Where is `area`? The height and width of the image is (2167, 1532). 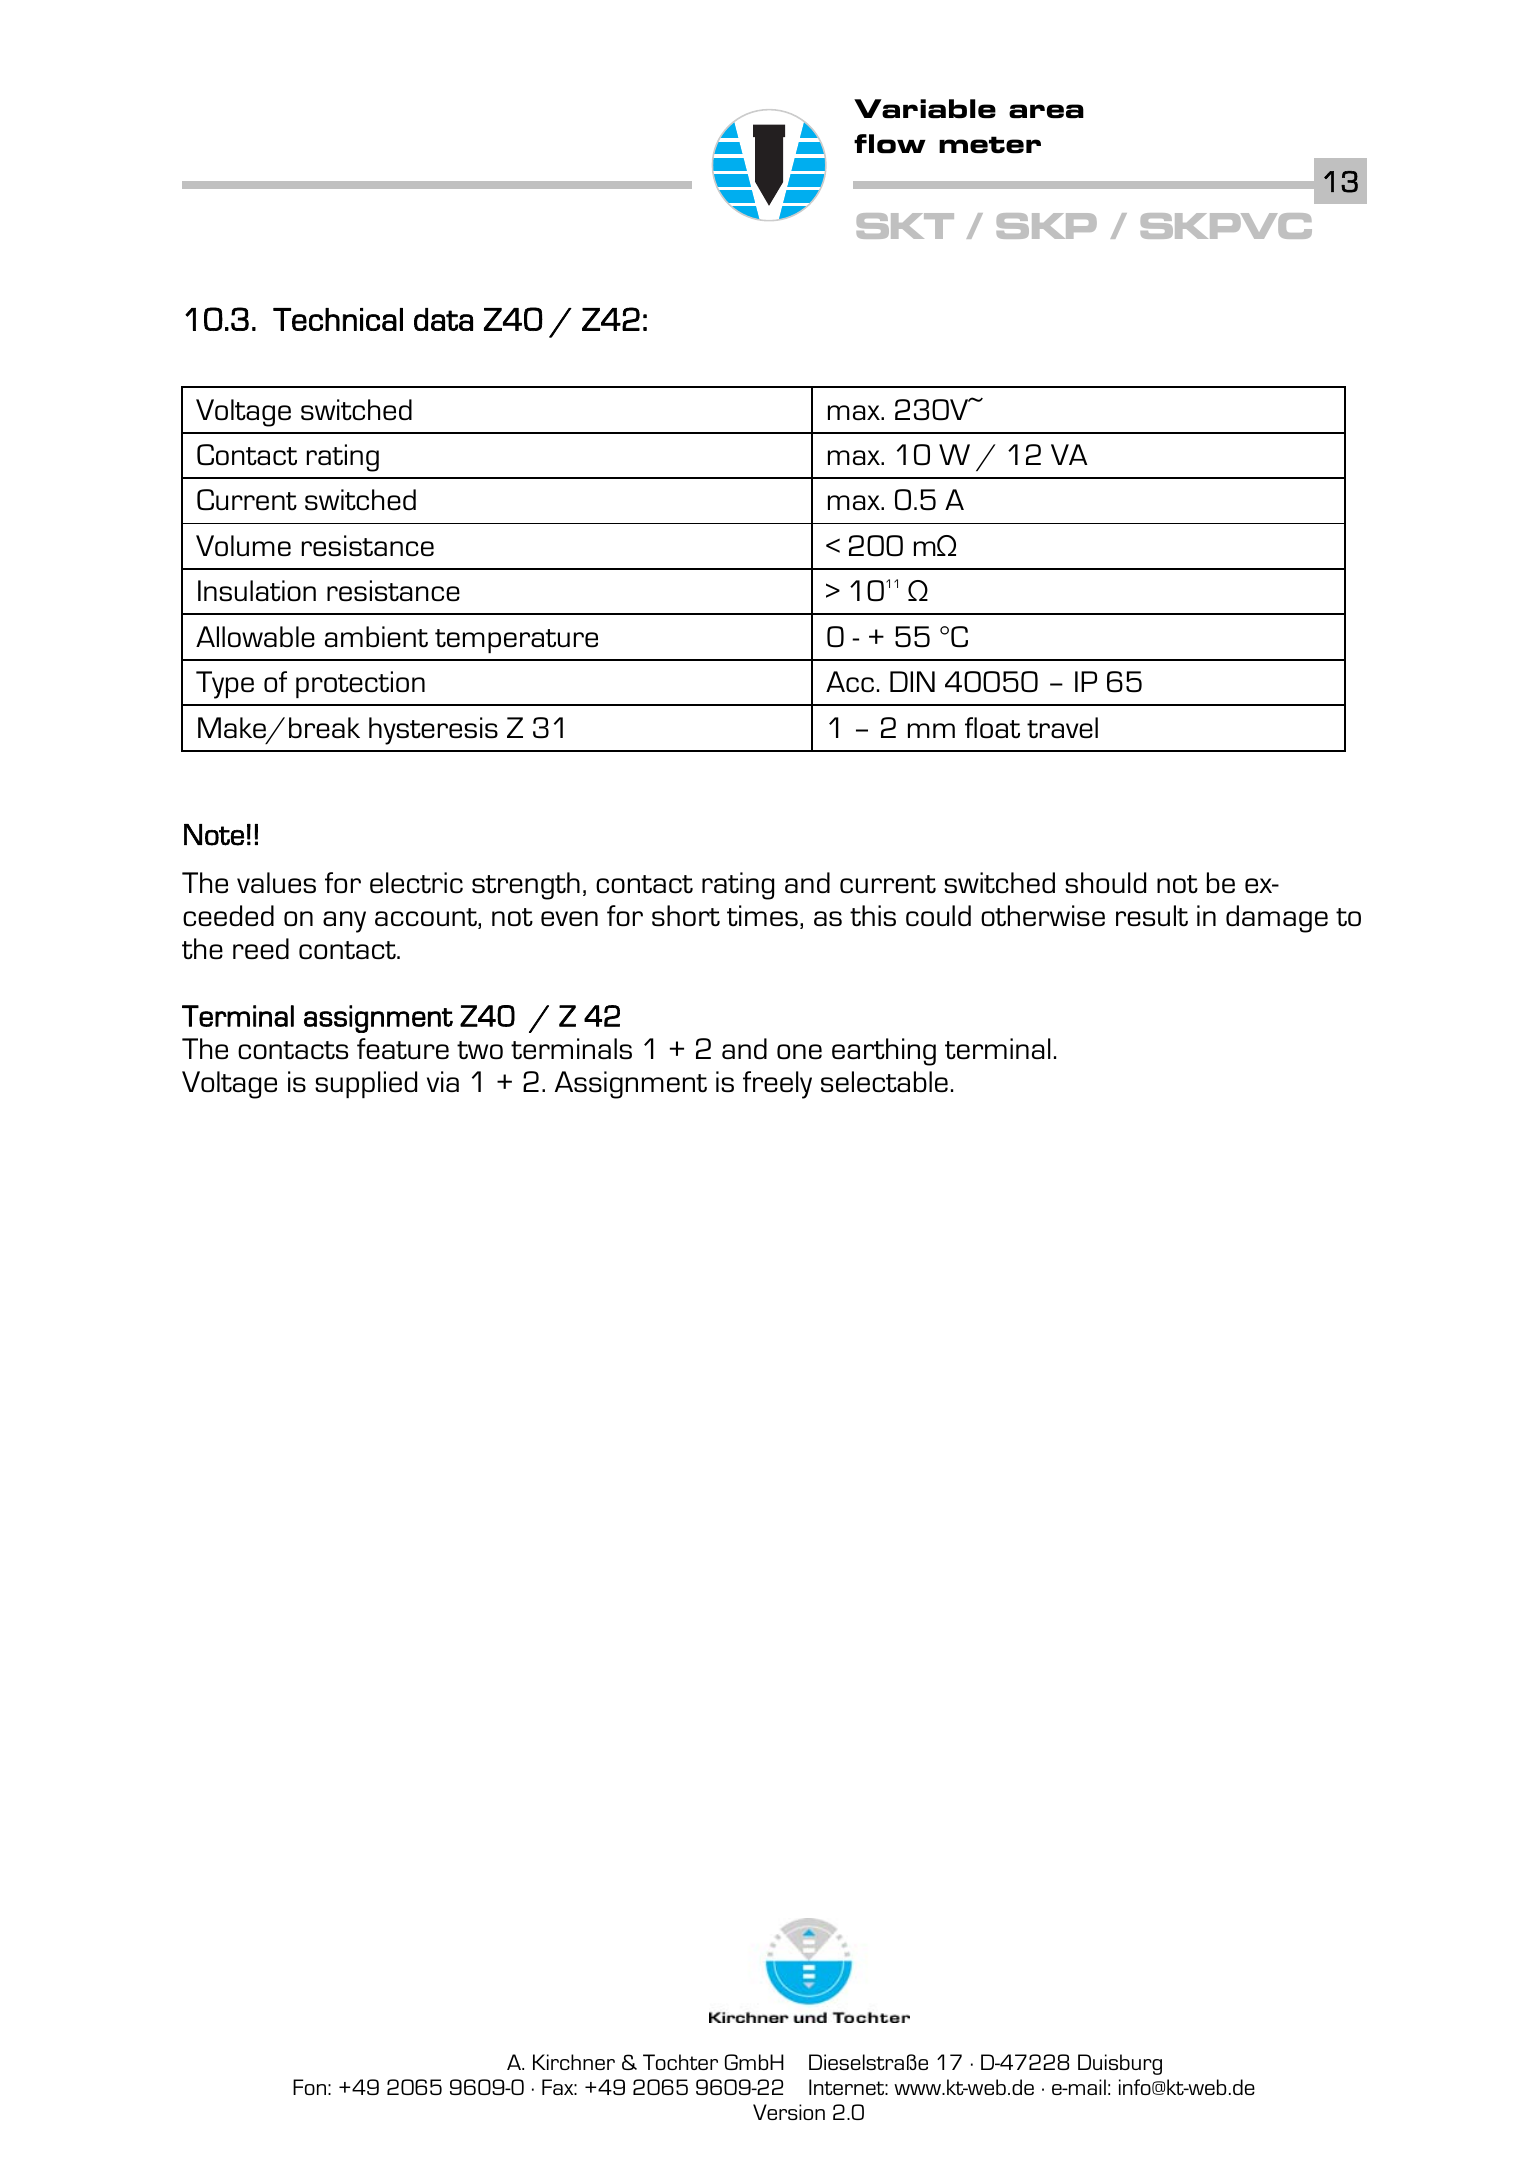 area is located at coordinates (1046, 111).
